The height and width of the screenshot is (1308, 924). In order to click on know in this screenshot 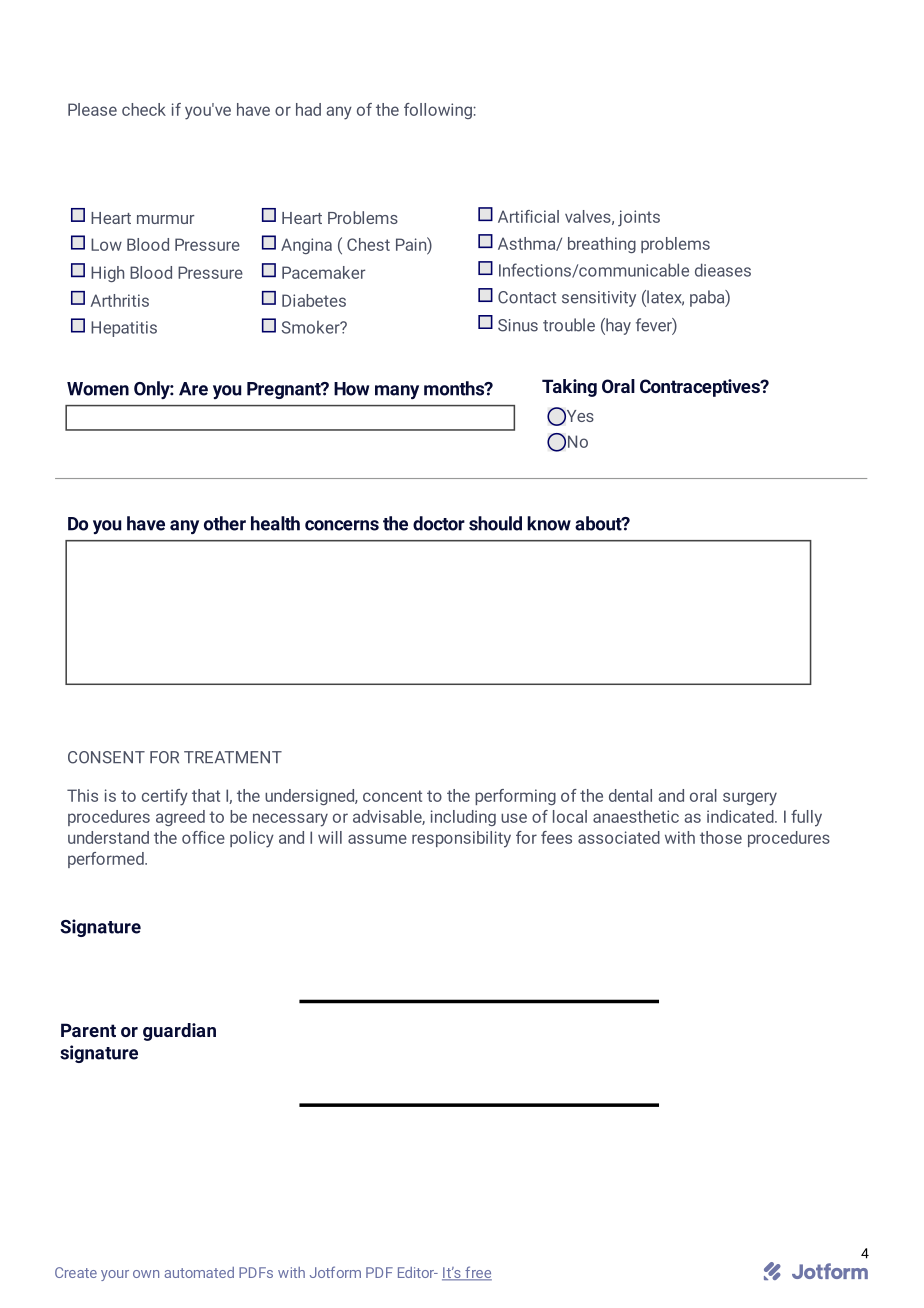, I will do `click(549, 523)`.
